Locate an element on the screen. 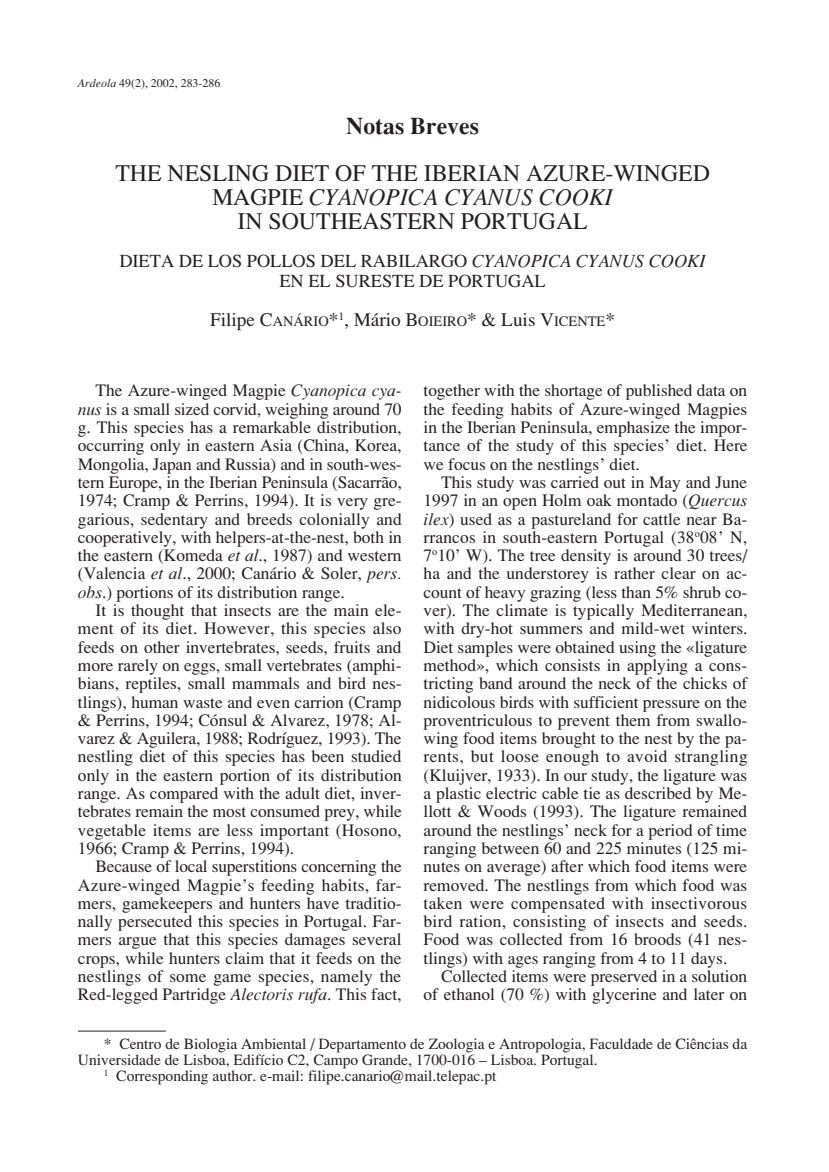 Image resolution: width=829 pixels, height=1172 pixels. described is located at coordinates (658, 793).
